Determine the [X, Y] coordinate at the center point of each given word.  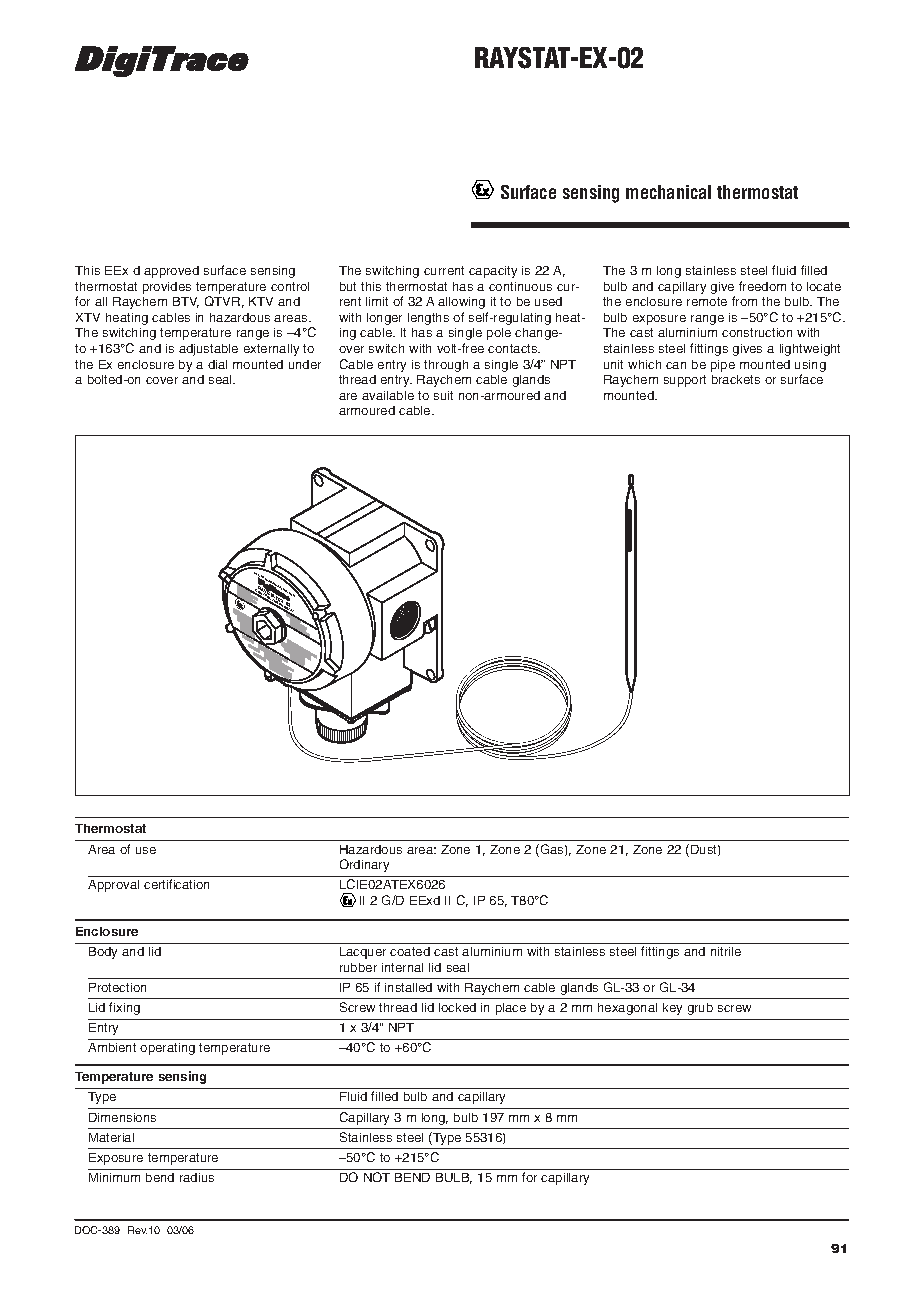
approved [171, 272]
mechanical [668, 192]
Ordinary [364, 865]
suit [443, 395]
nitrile [726, 951]
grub [700, 1009]
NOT [377, 1177]
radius [197, 1177]
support [685, 381]
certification [176, 884]
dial [217, 364]
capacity [493, 272]
